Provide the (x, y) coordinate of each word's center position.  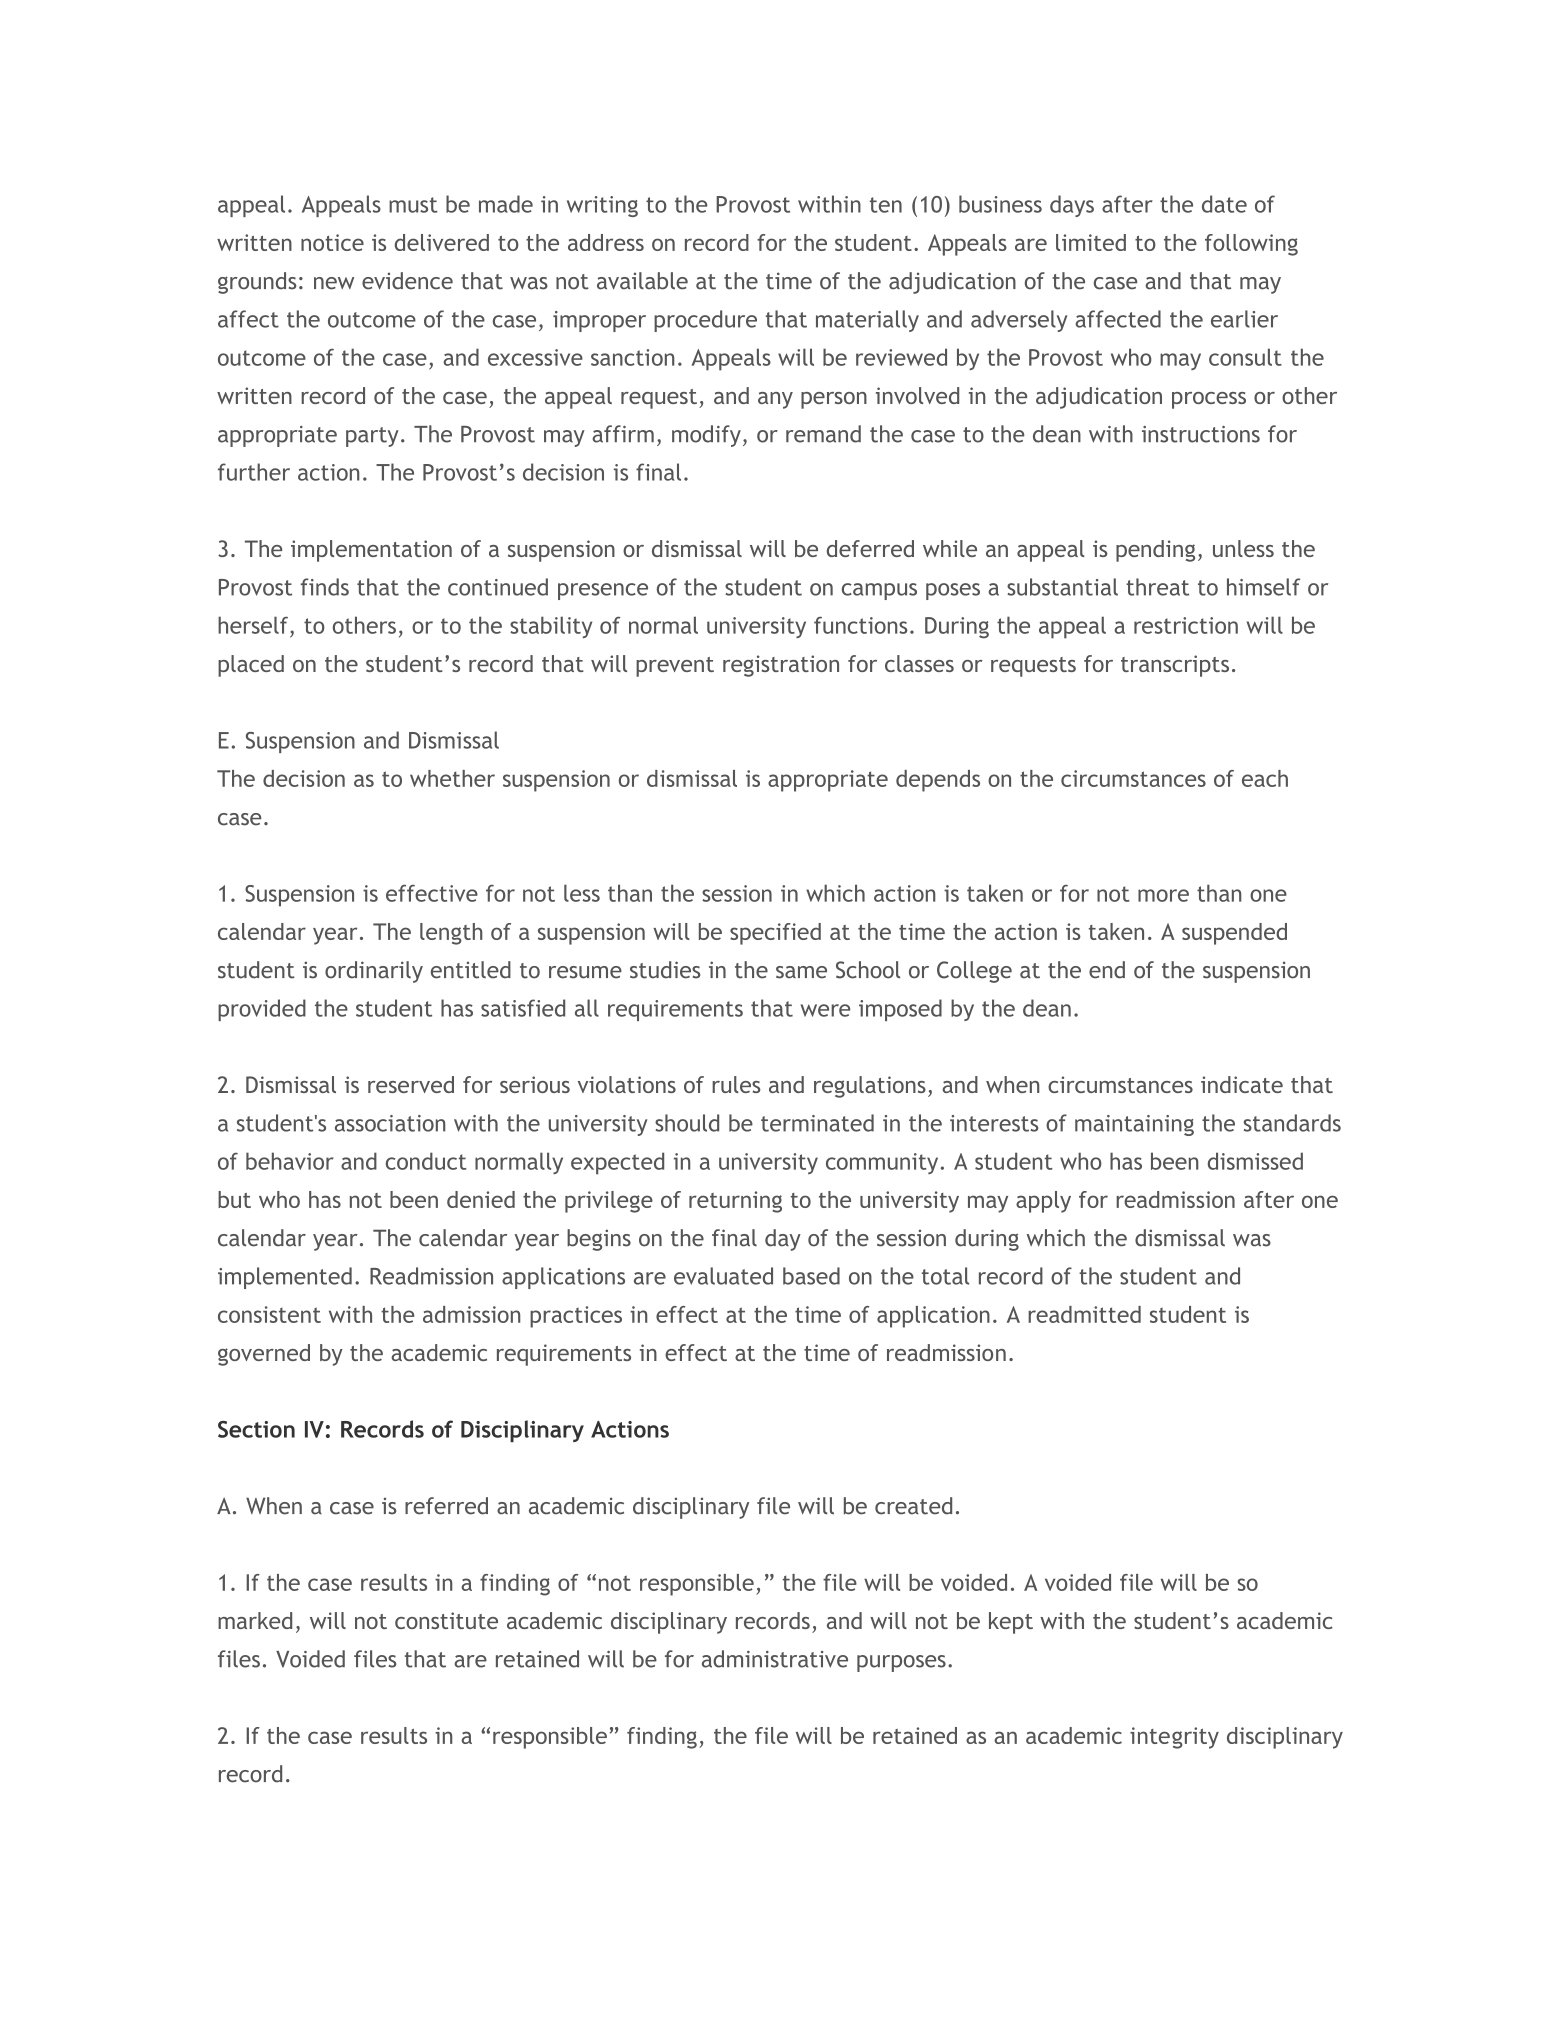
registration (781, 666)
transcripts (1175, 666)
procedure (705, 321)
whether (452, 778)
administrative (775, 1659)
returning (735, 1202)
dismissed (1255, 1161)
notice (332, 242)
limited (1091, 242)
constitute (446, 1620)
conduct (426, 1161)
